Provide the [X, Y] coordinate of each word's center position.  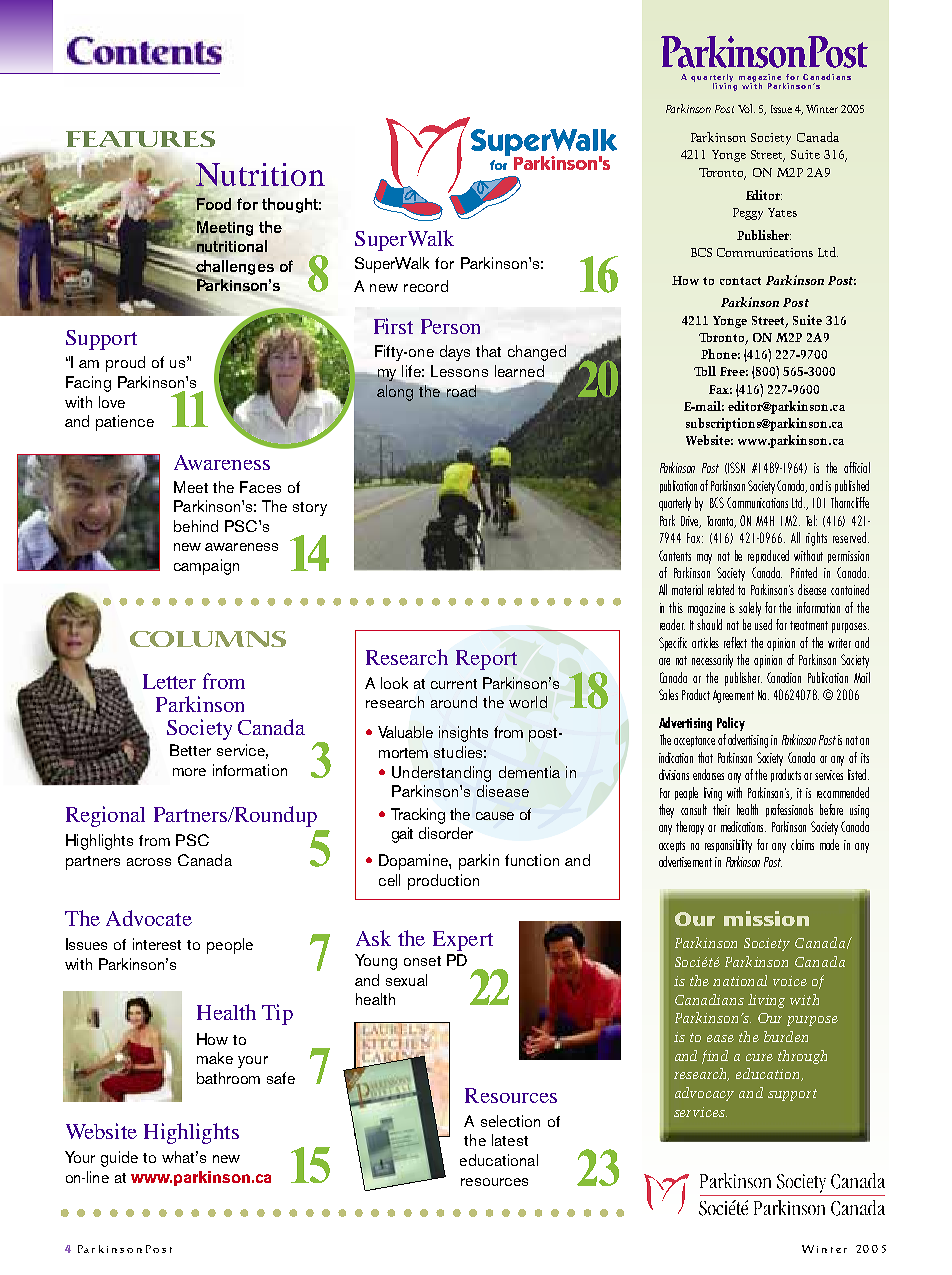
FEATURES [140, 139]
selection [510, 1121]
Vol [746, 108]
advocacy [704, 1094]
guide [119, 1159]
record [426, 286]
